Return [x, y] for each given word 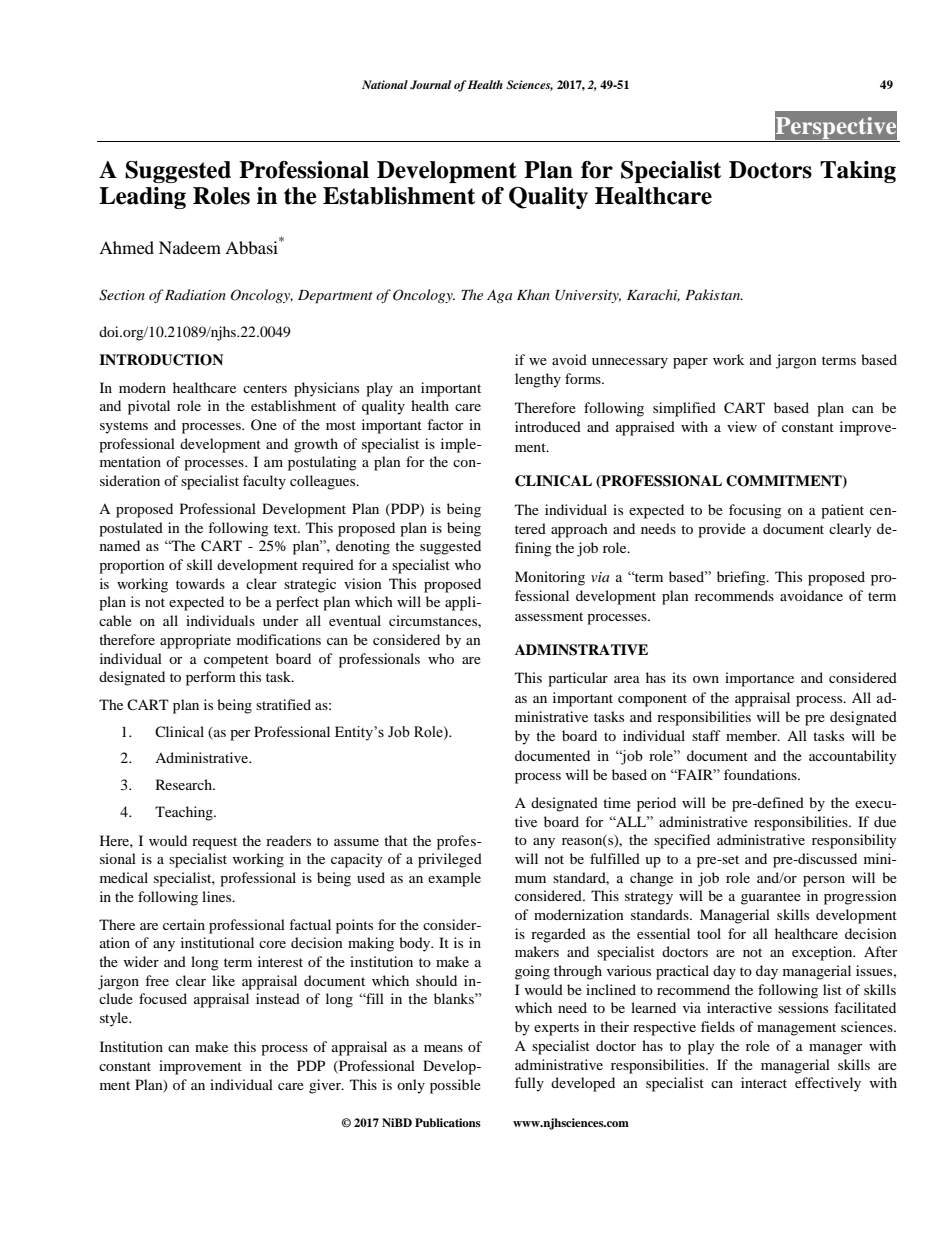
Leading [142, 198]
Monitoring [550, 578]
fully [529, 1084]
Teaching [185, 813]
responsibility [854, 841]
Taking [858, 172]
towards [200, 583]
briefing [742, 578]
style [115, 1019]
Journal [431, 85]
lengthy [538, 380]
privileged [450, 860]
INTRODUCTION [161, 360]
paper [690, 363]
